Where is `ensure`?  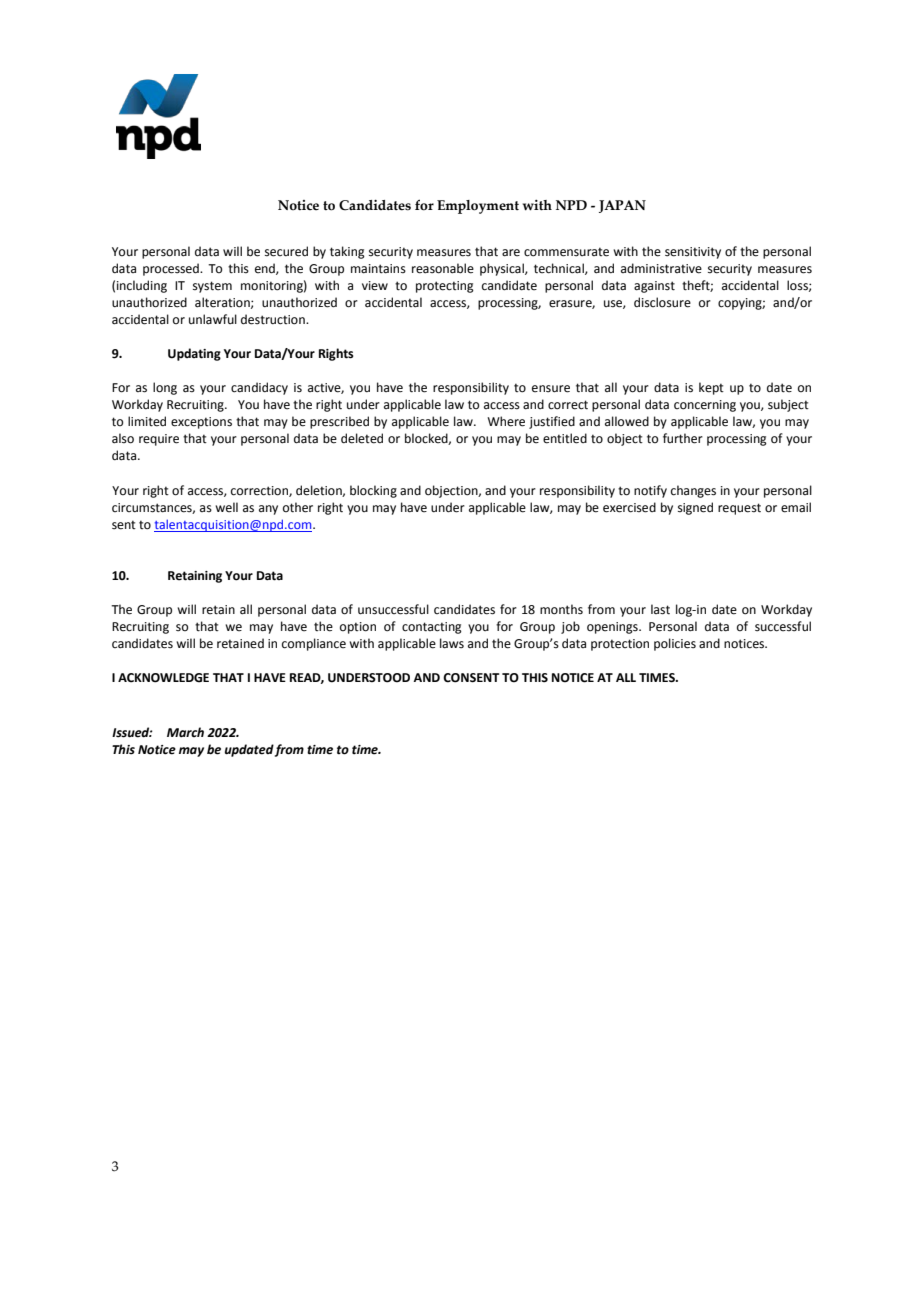
ensure is located at coordinates (551, 389).
